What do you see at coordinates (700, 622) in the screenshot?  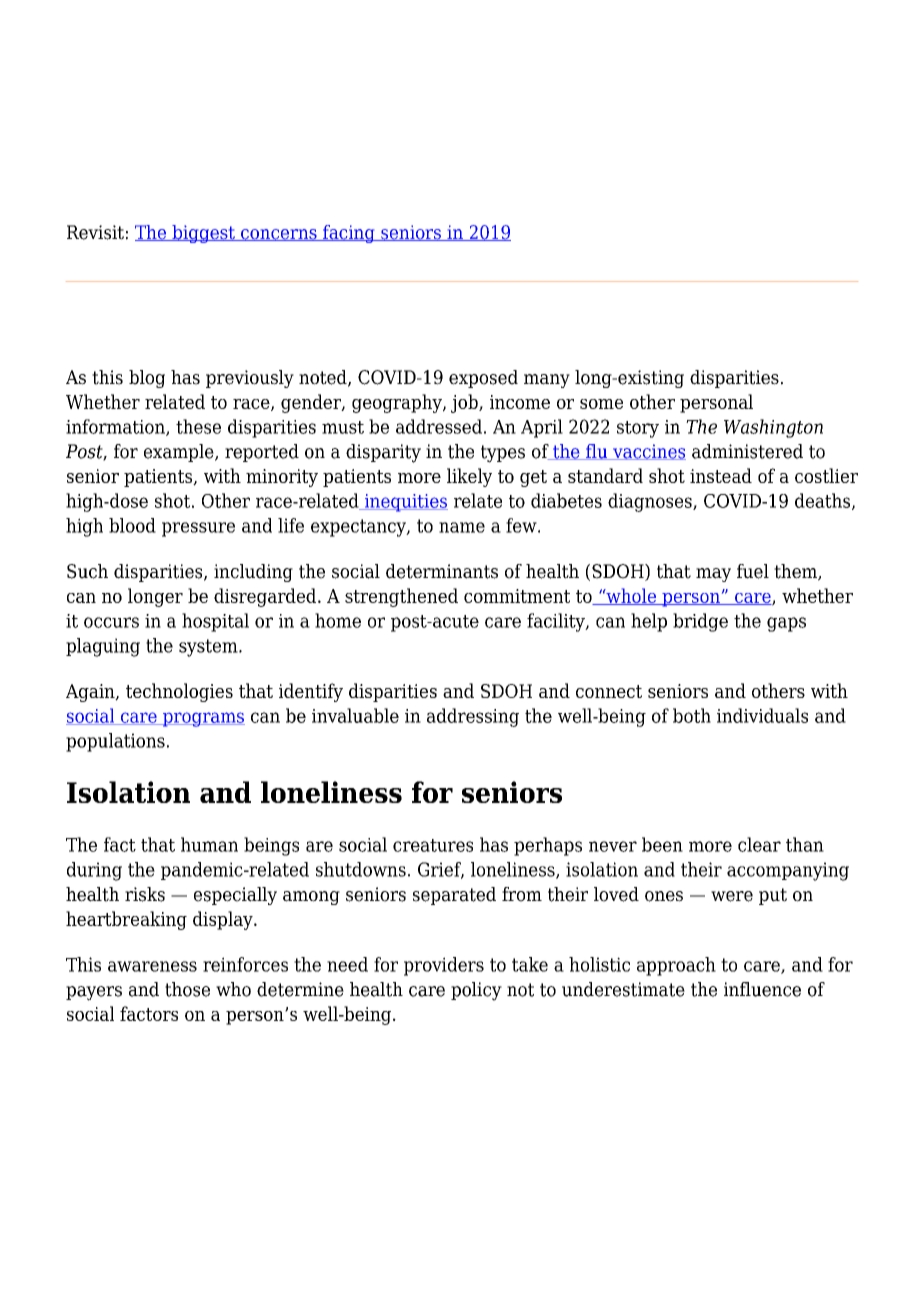 I see `bridge` at bounding box center [700, 622].
